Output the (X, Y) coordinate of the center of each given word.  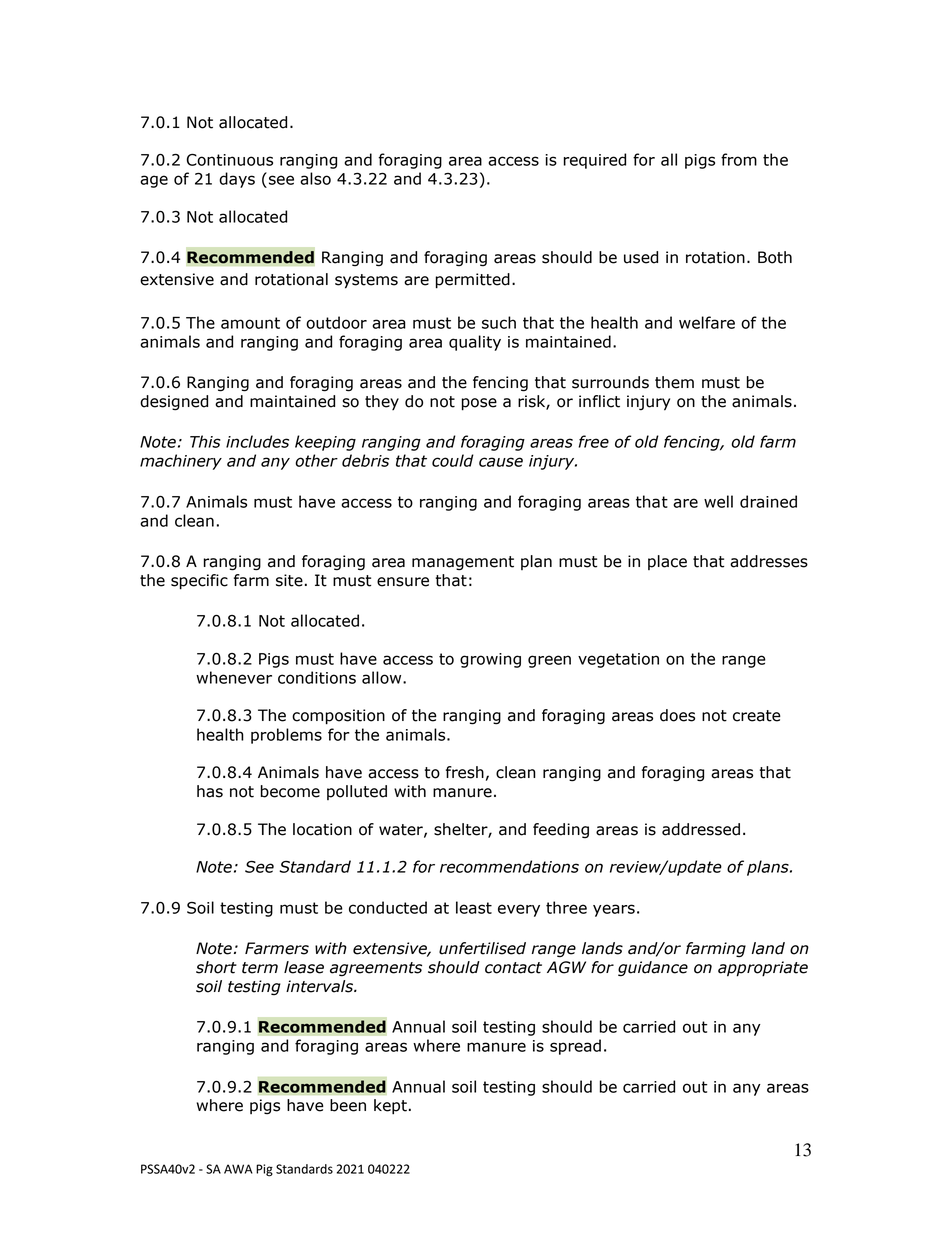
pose (479, 404)
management (463, 563)
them (674, 382)
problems (286, 736)
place (667, 562)
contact (513, 968)
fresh (465, 772)
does (677, 715)
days (237, 180)
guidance (653, 969)
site (289, 580)
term (260, 968)
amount (250, 323)
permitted (472, 281)
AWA (238, 1169)
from (739, 159)
